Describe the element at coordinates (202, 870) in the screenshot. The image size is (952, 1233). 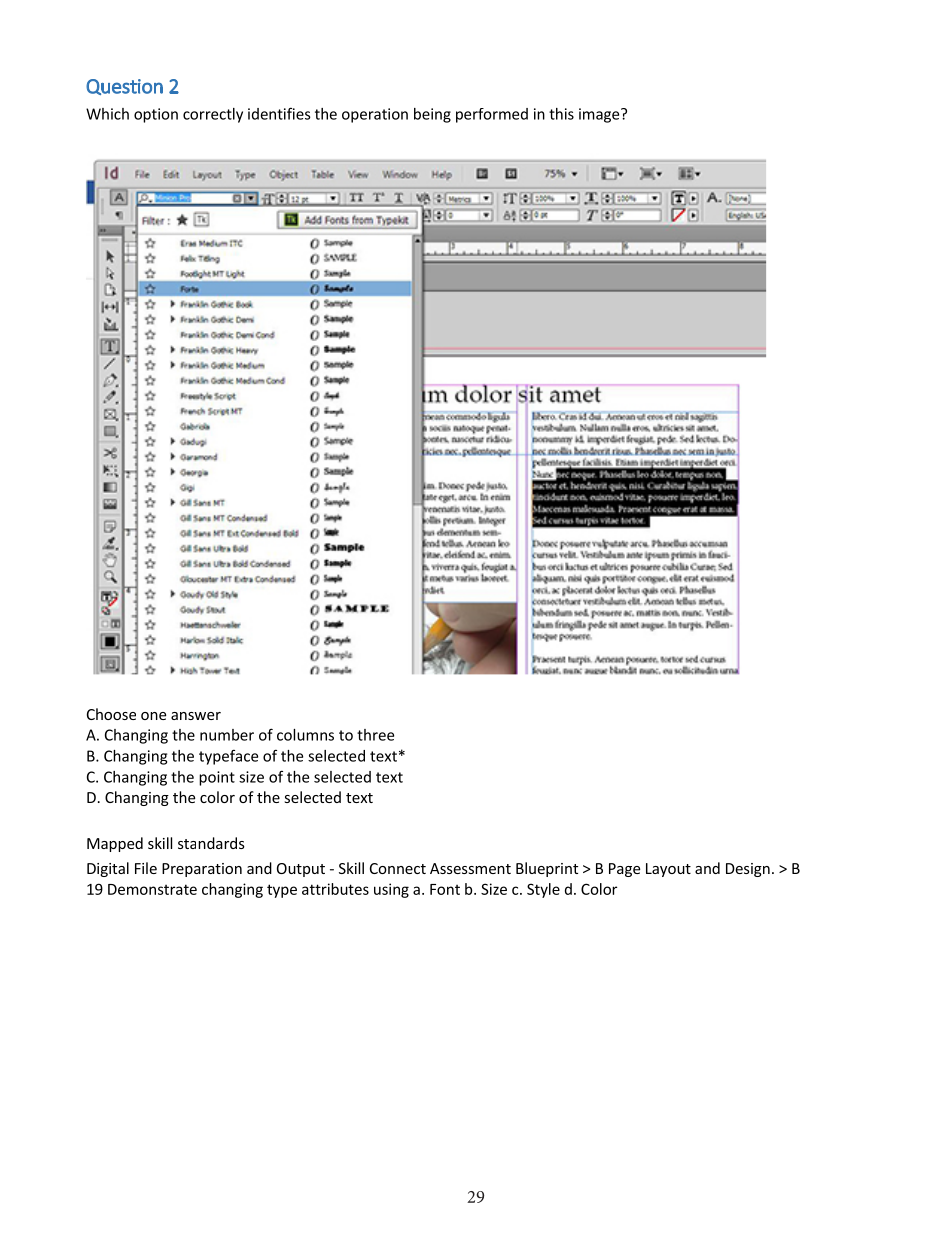
I see `Preparation` at that location.
